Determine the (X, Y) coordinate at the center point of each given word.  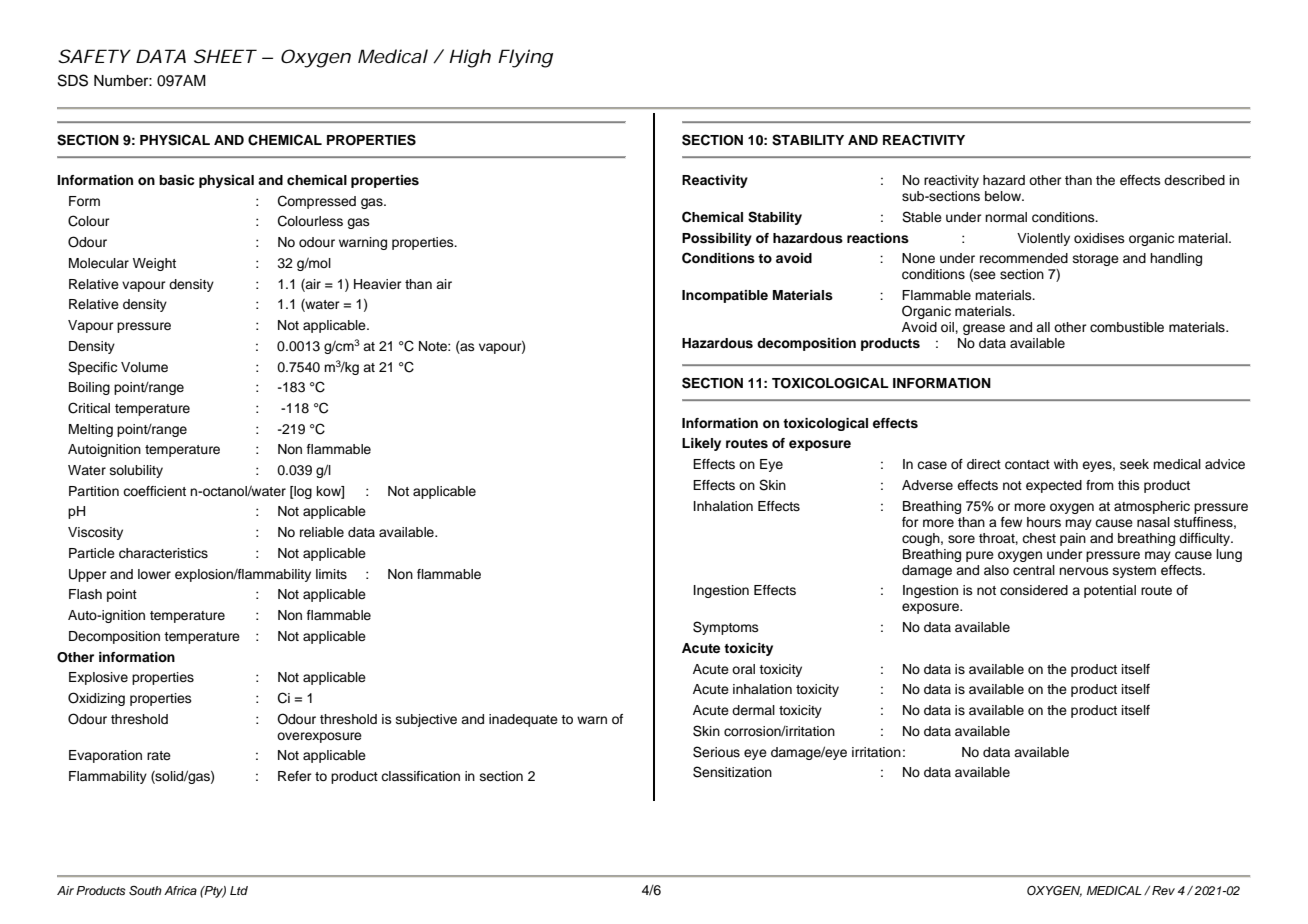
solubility (136, 471)
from (1100, 485)
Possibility (717, 239)
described (1194, 180)
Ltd (239, 890)
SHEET (224, 56)
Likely (701, 444)
